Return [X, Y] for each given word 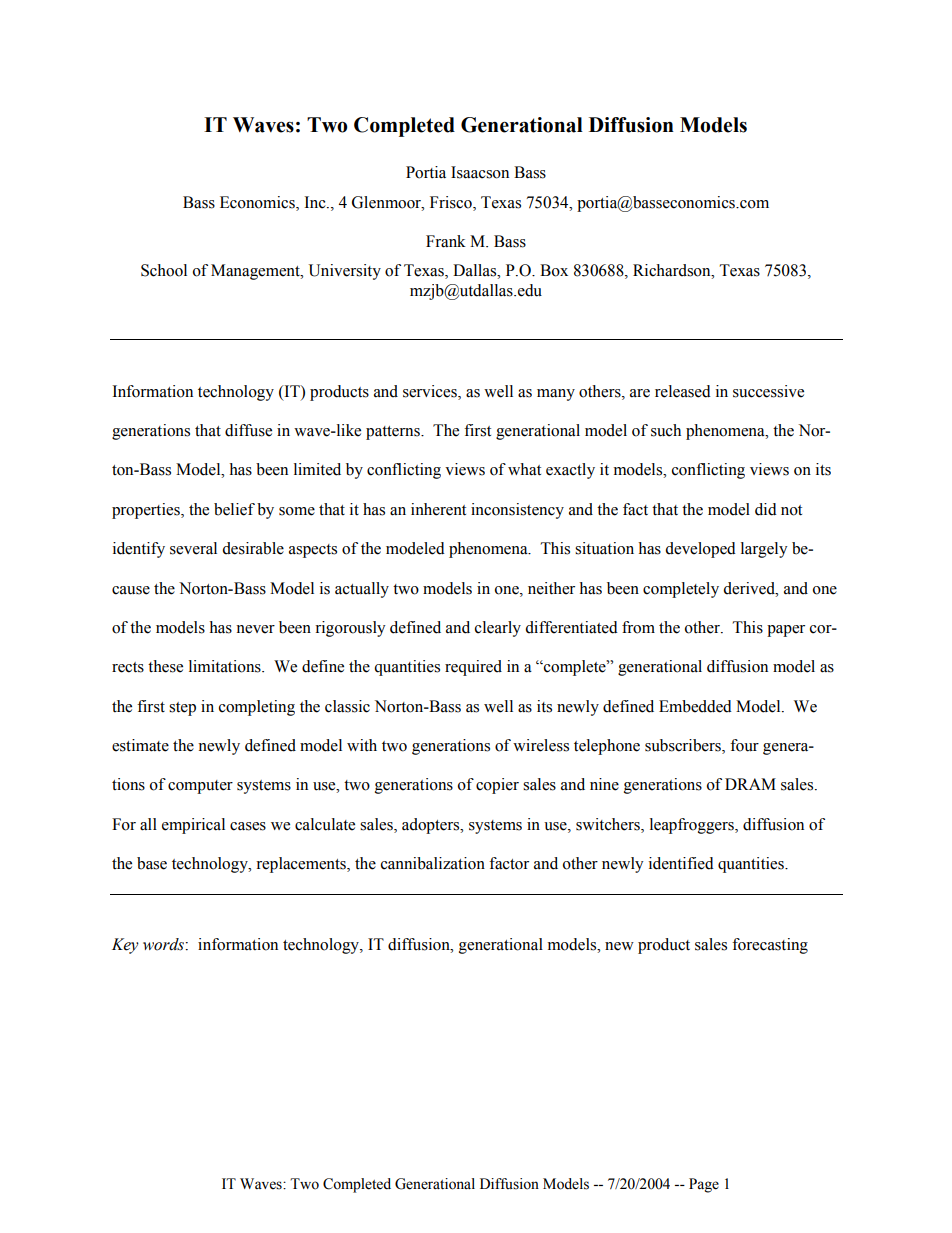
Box [554, 270]
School [164, 270]
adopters [432, 826]
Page [704, 1185]
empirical [193, 826]
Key [125, 946]
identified [681, 863]
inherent [438, 509]
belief [234, 509]
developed [700, 550]
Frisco [452, 202]
